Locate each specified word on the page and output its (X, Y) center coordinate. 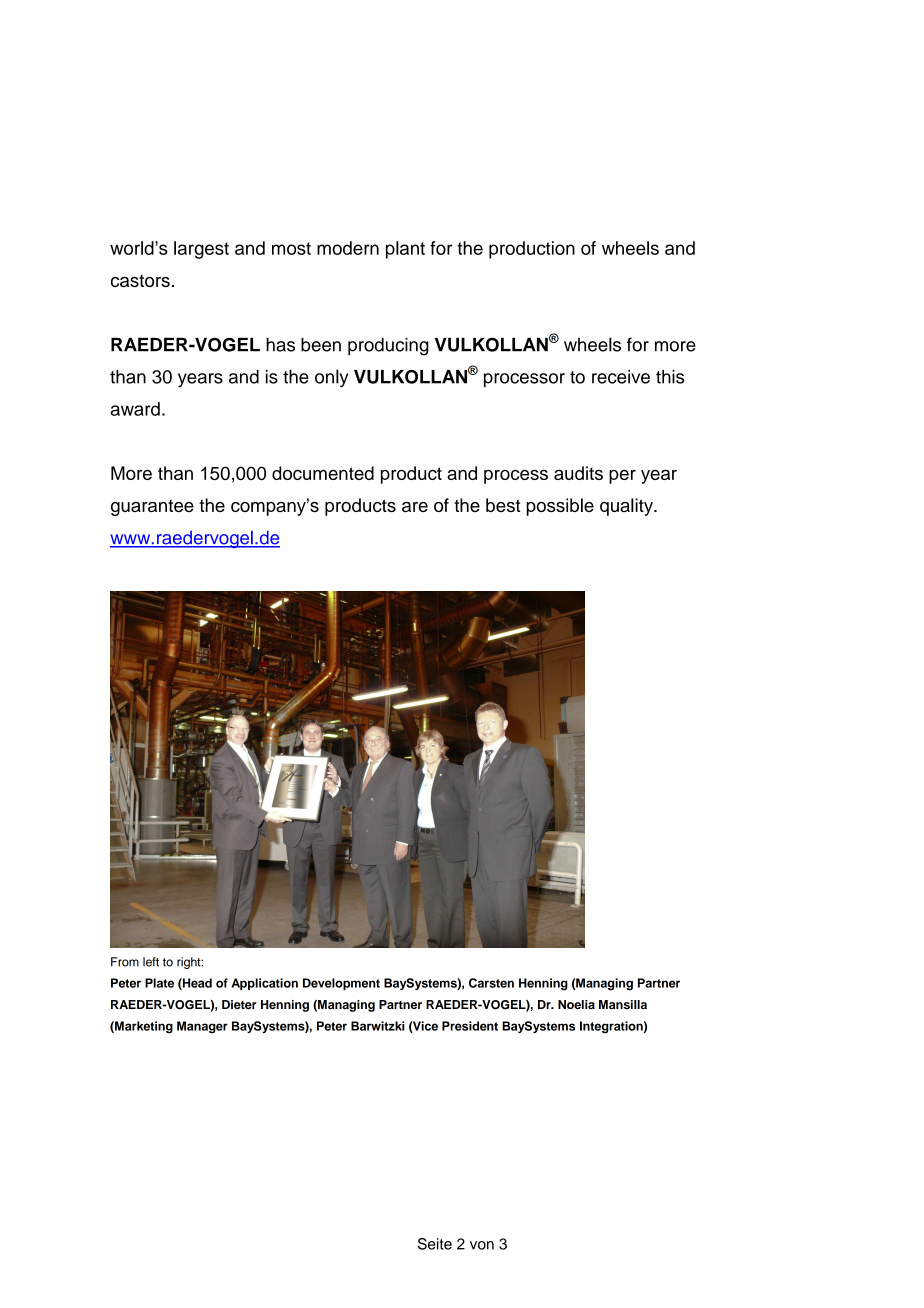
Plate (159, 983)
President (470, 1026)
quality (627, 507)
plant (405, 250)
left (151, 962)
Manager (202, 1027)
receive (621, 377)
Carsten (491, 983)
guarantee (152, 507)
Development (341, 984)
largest (201, 250)
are (415, 507)
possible (560, 507)
